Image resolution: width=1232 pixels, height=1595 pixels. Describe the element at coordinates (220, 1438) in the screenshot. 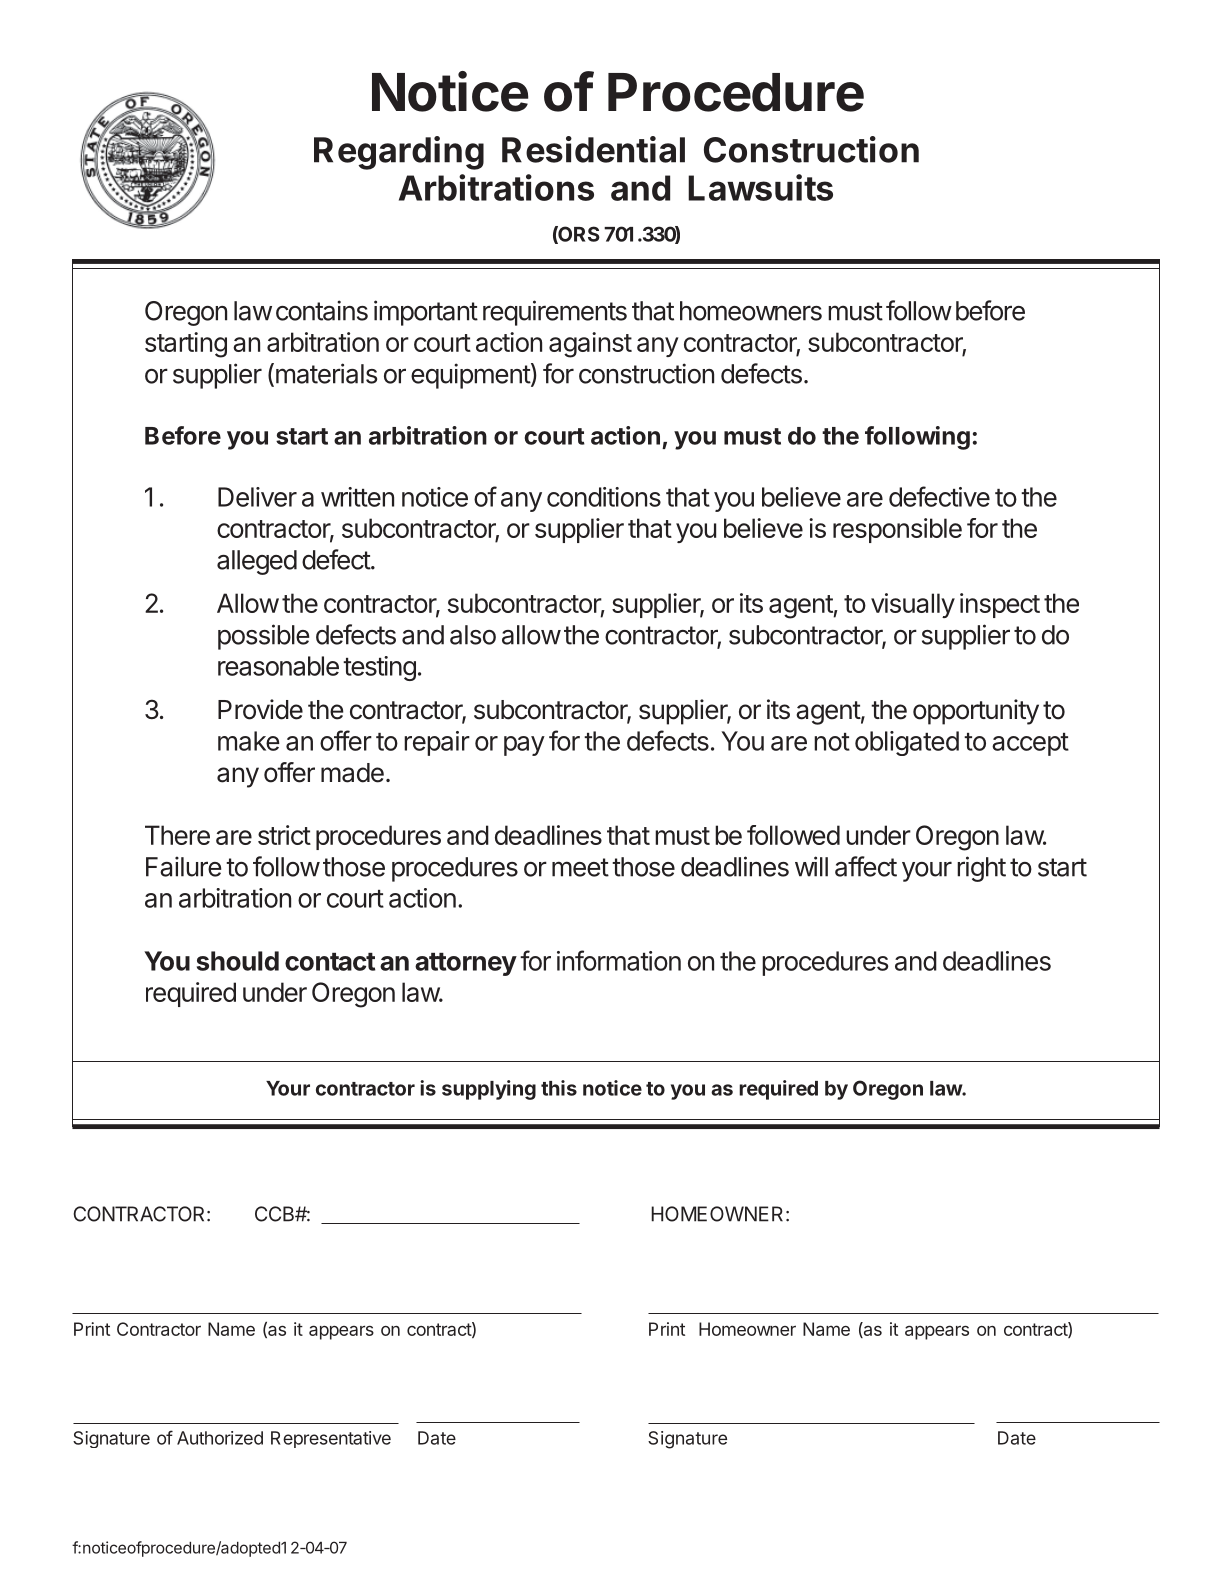

I see `Authorized` at that location.
